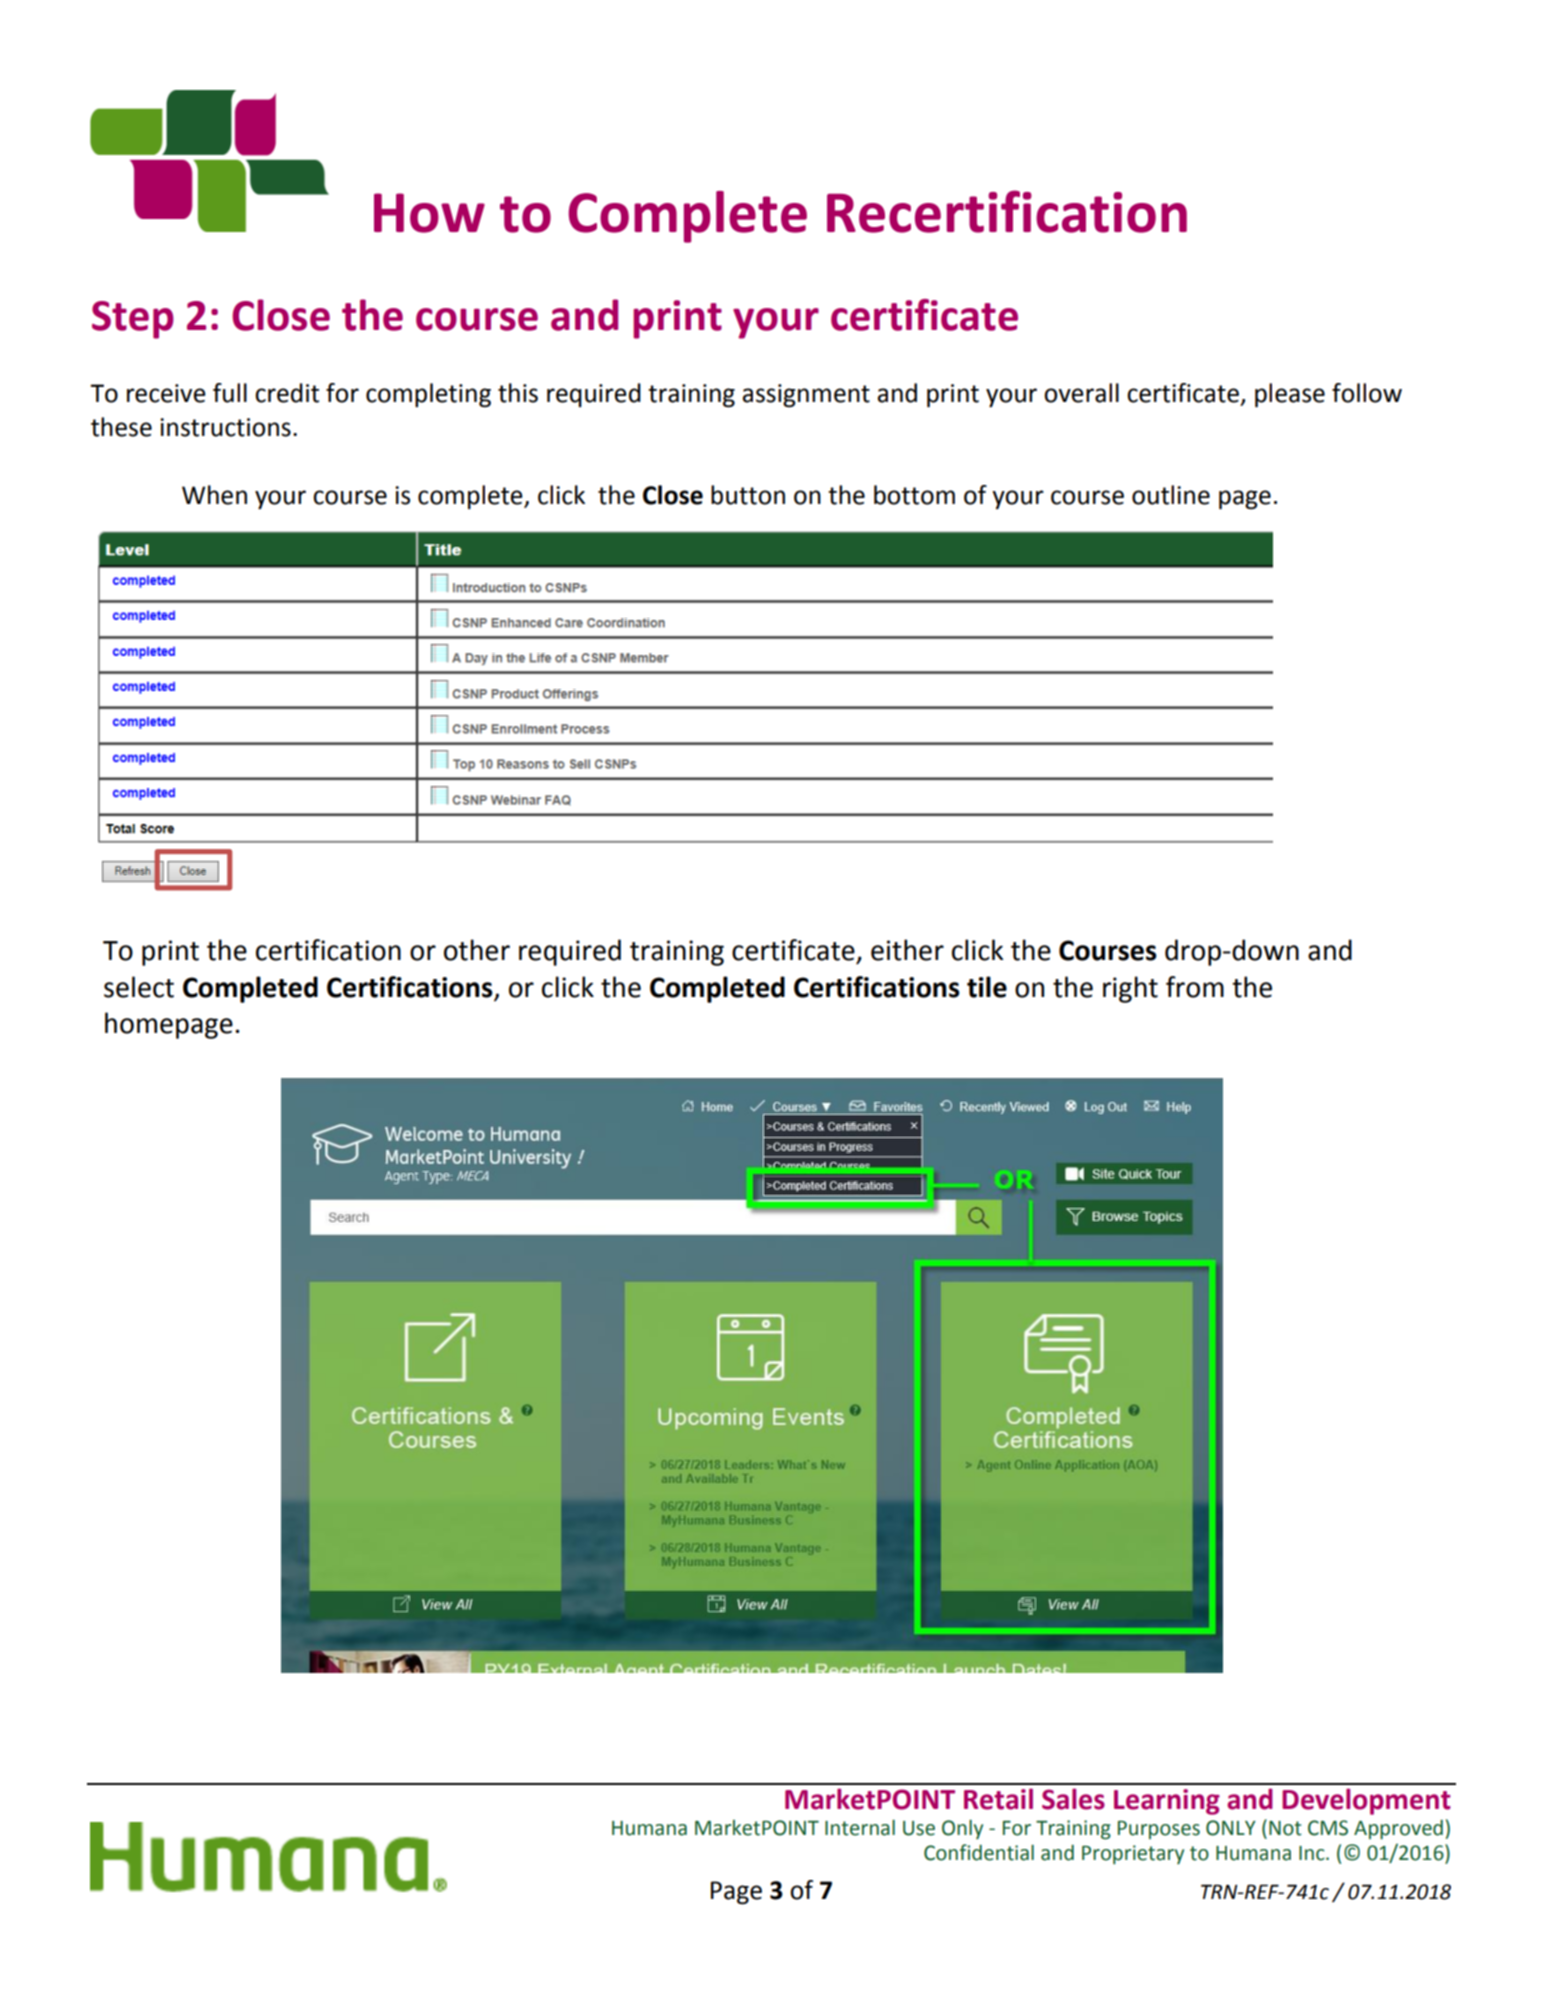  Describe the element at coordinates (133, 320) in the screenshot. I see `Step` at that location.
